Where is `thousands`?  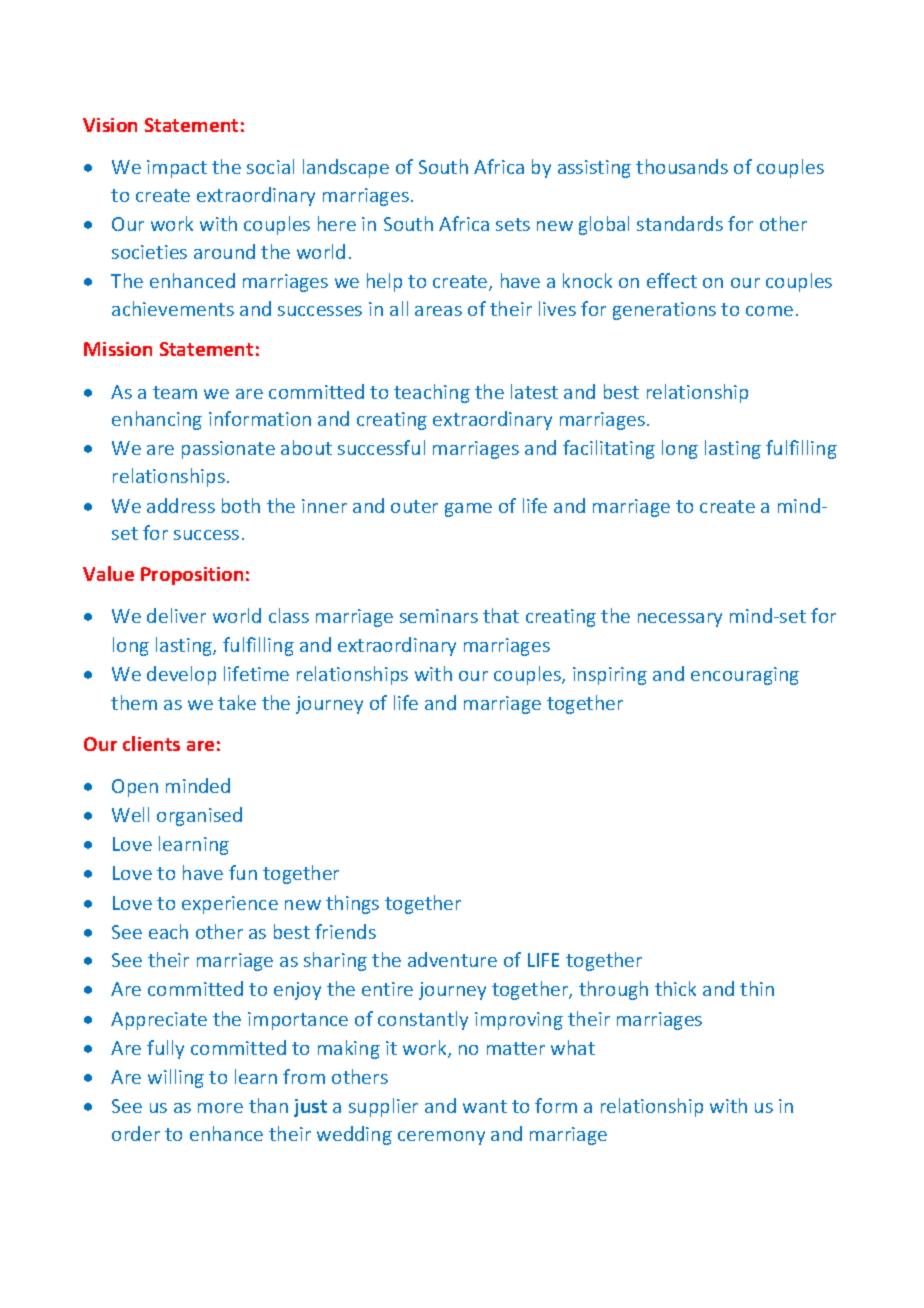
thousands is located at coordinates (682, 166).
